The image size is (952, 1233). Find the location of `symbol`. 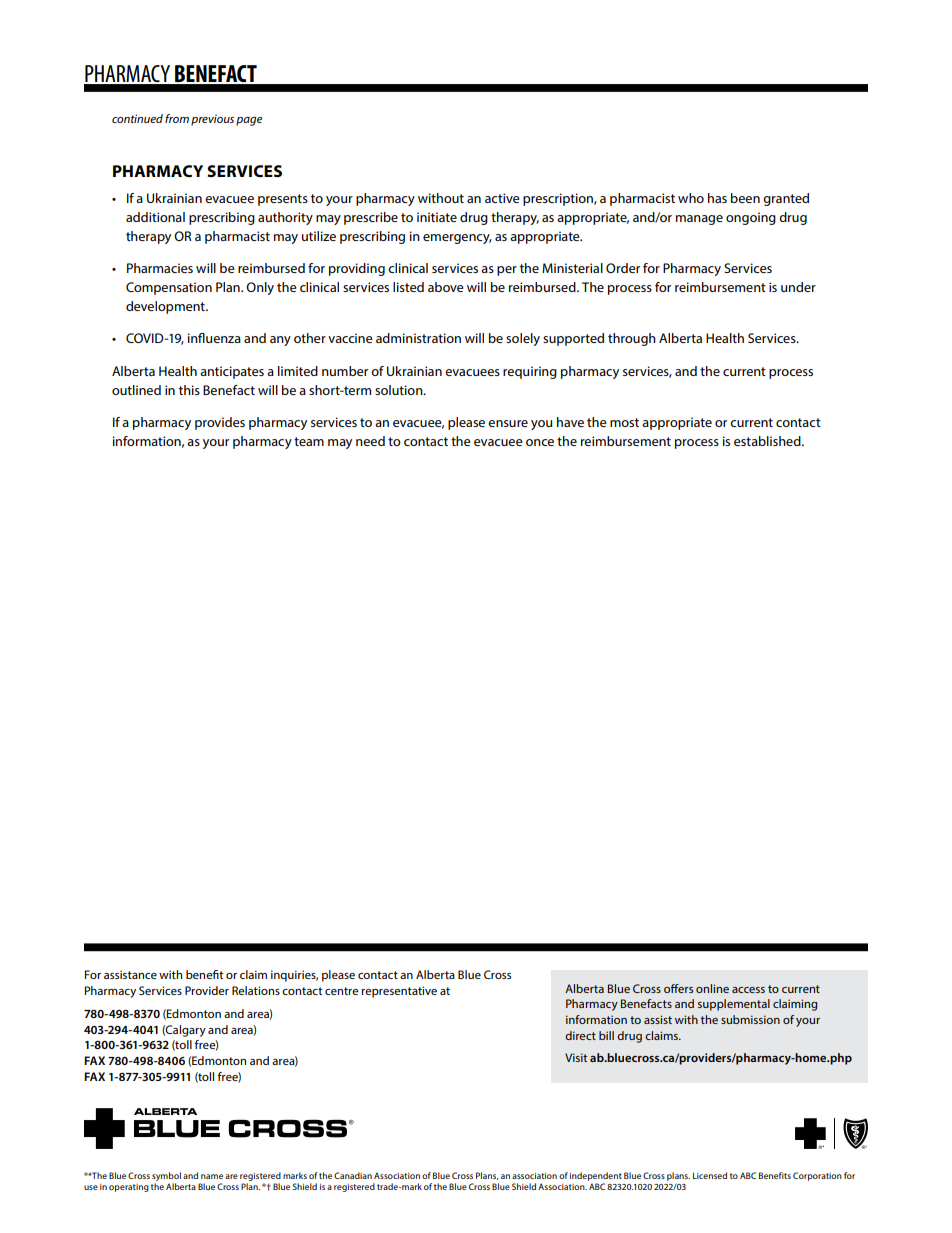

symbol is located at coordinates (166, 1178).
